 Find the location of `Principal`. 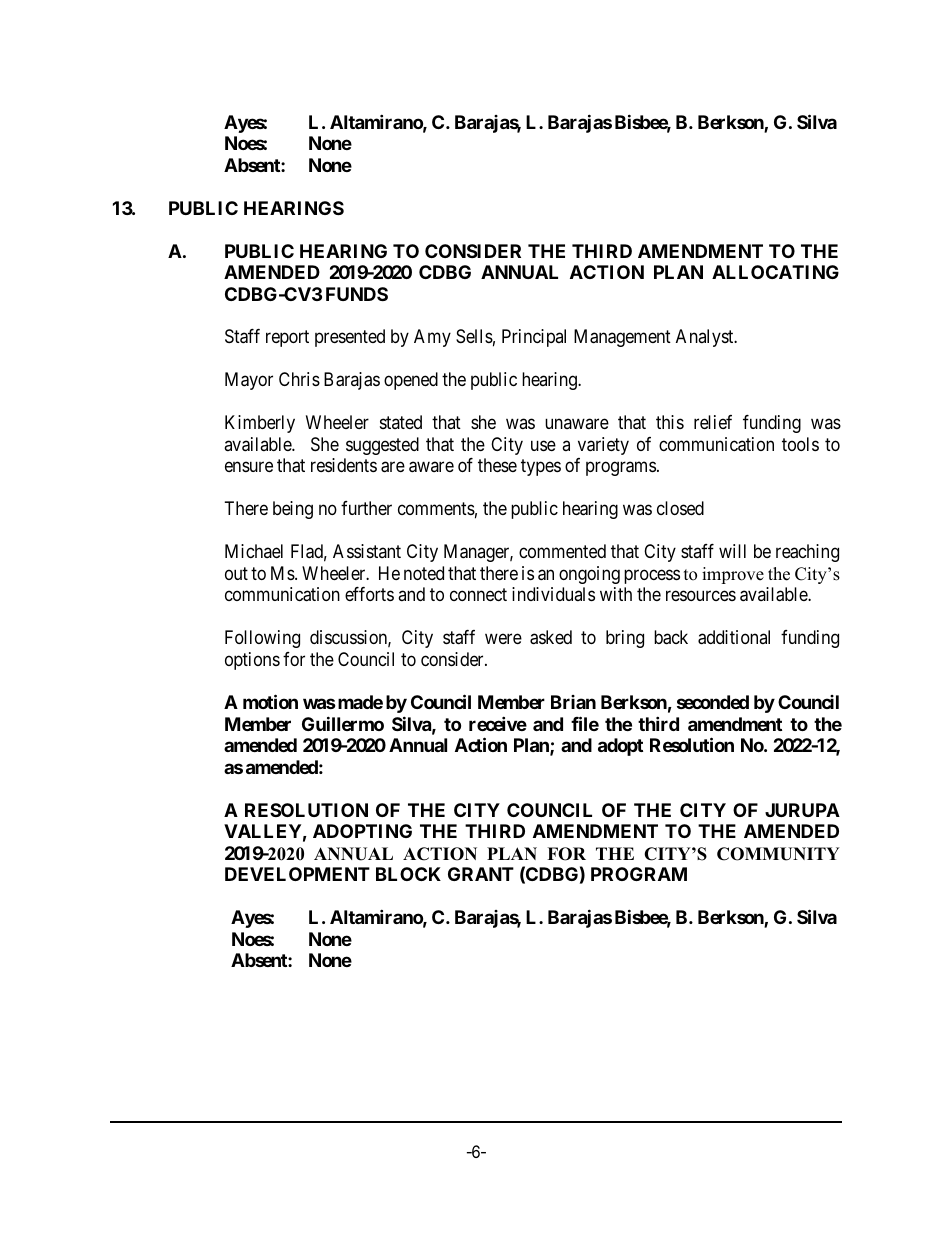

Principal is located at coordinates (534, 338).
